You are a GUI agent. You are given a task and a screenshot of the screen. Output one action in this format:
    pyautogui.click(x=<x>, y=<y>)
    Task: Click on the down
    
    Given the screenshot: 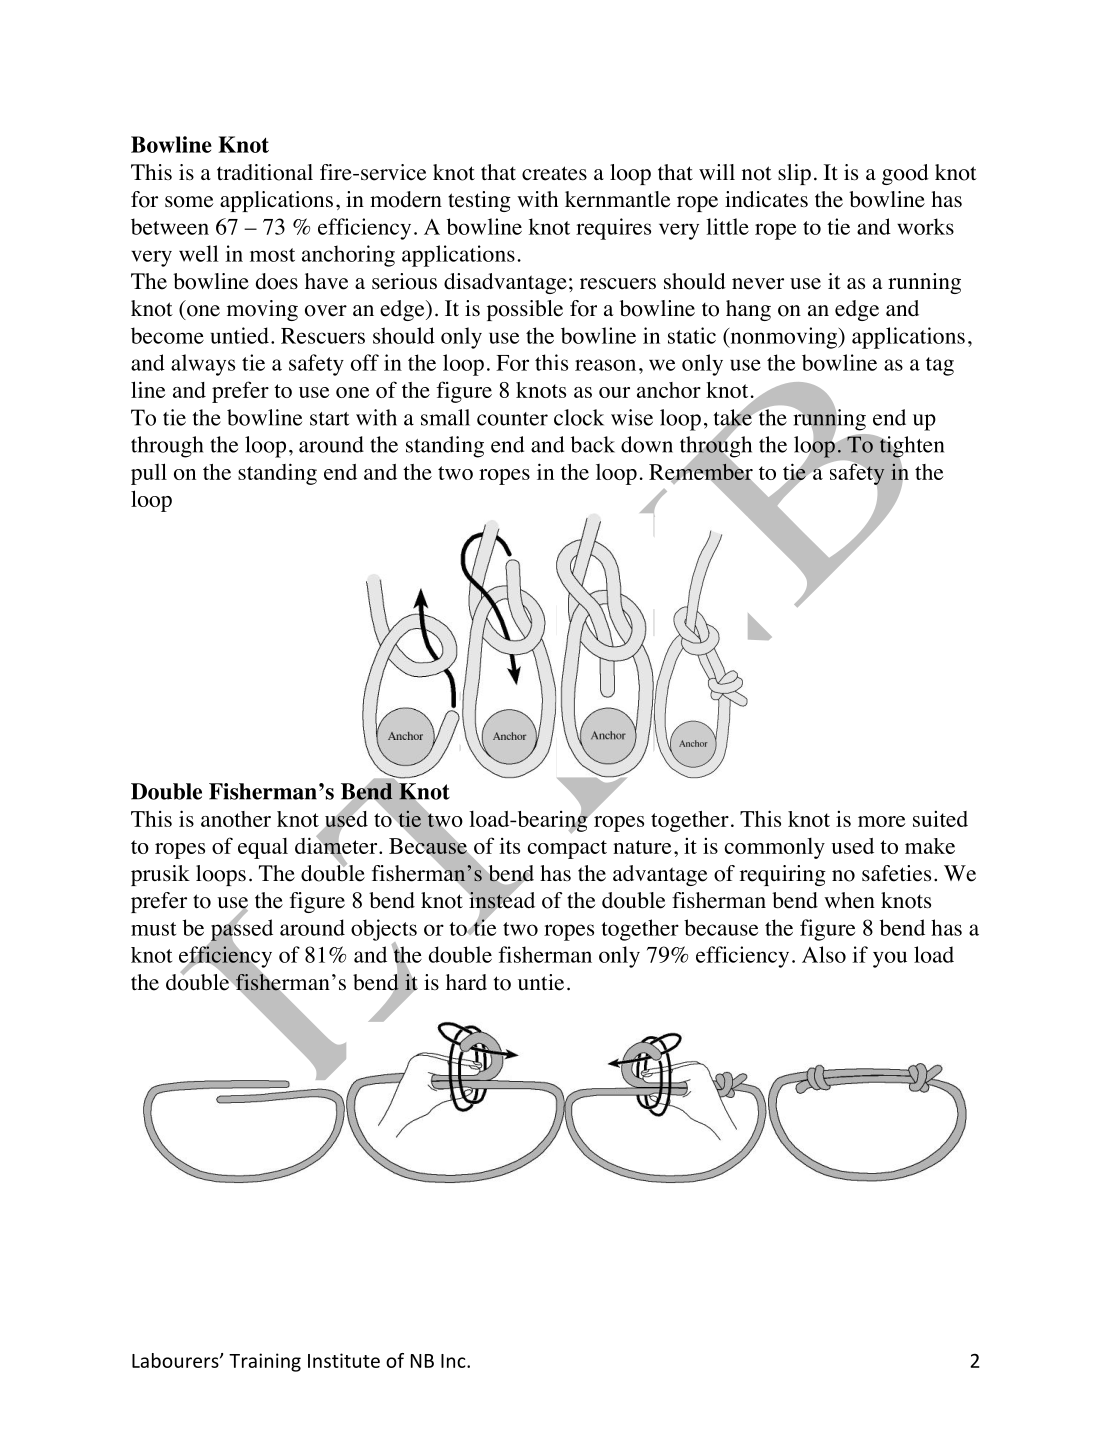 What is the action you would take?
    pyautogui.click(x=647, y=444)
